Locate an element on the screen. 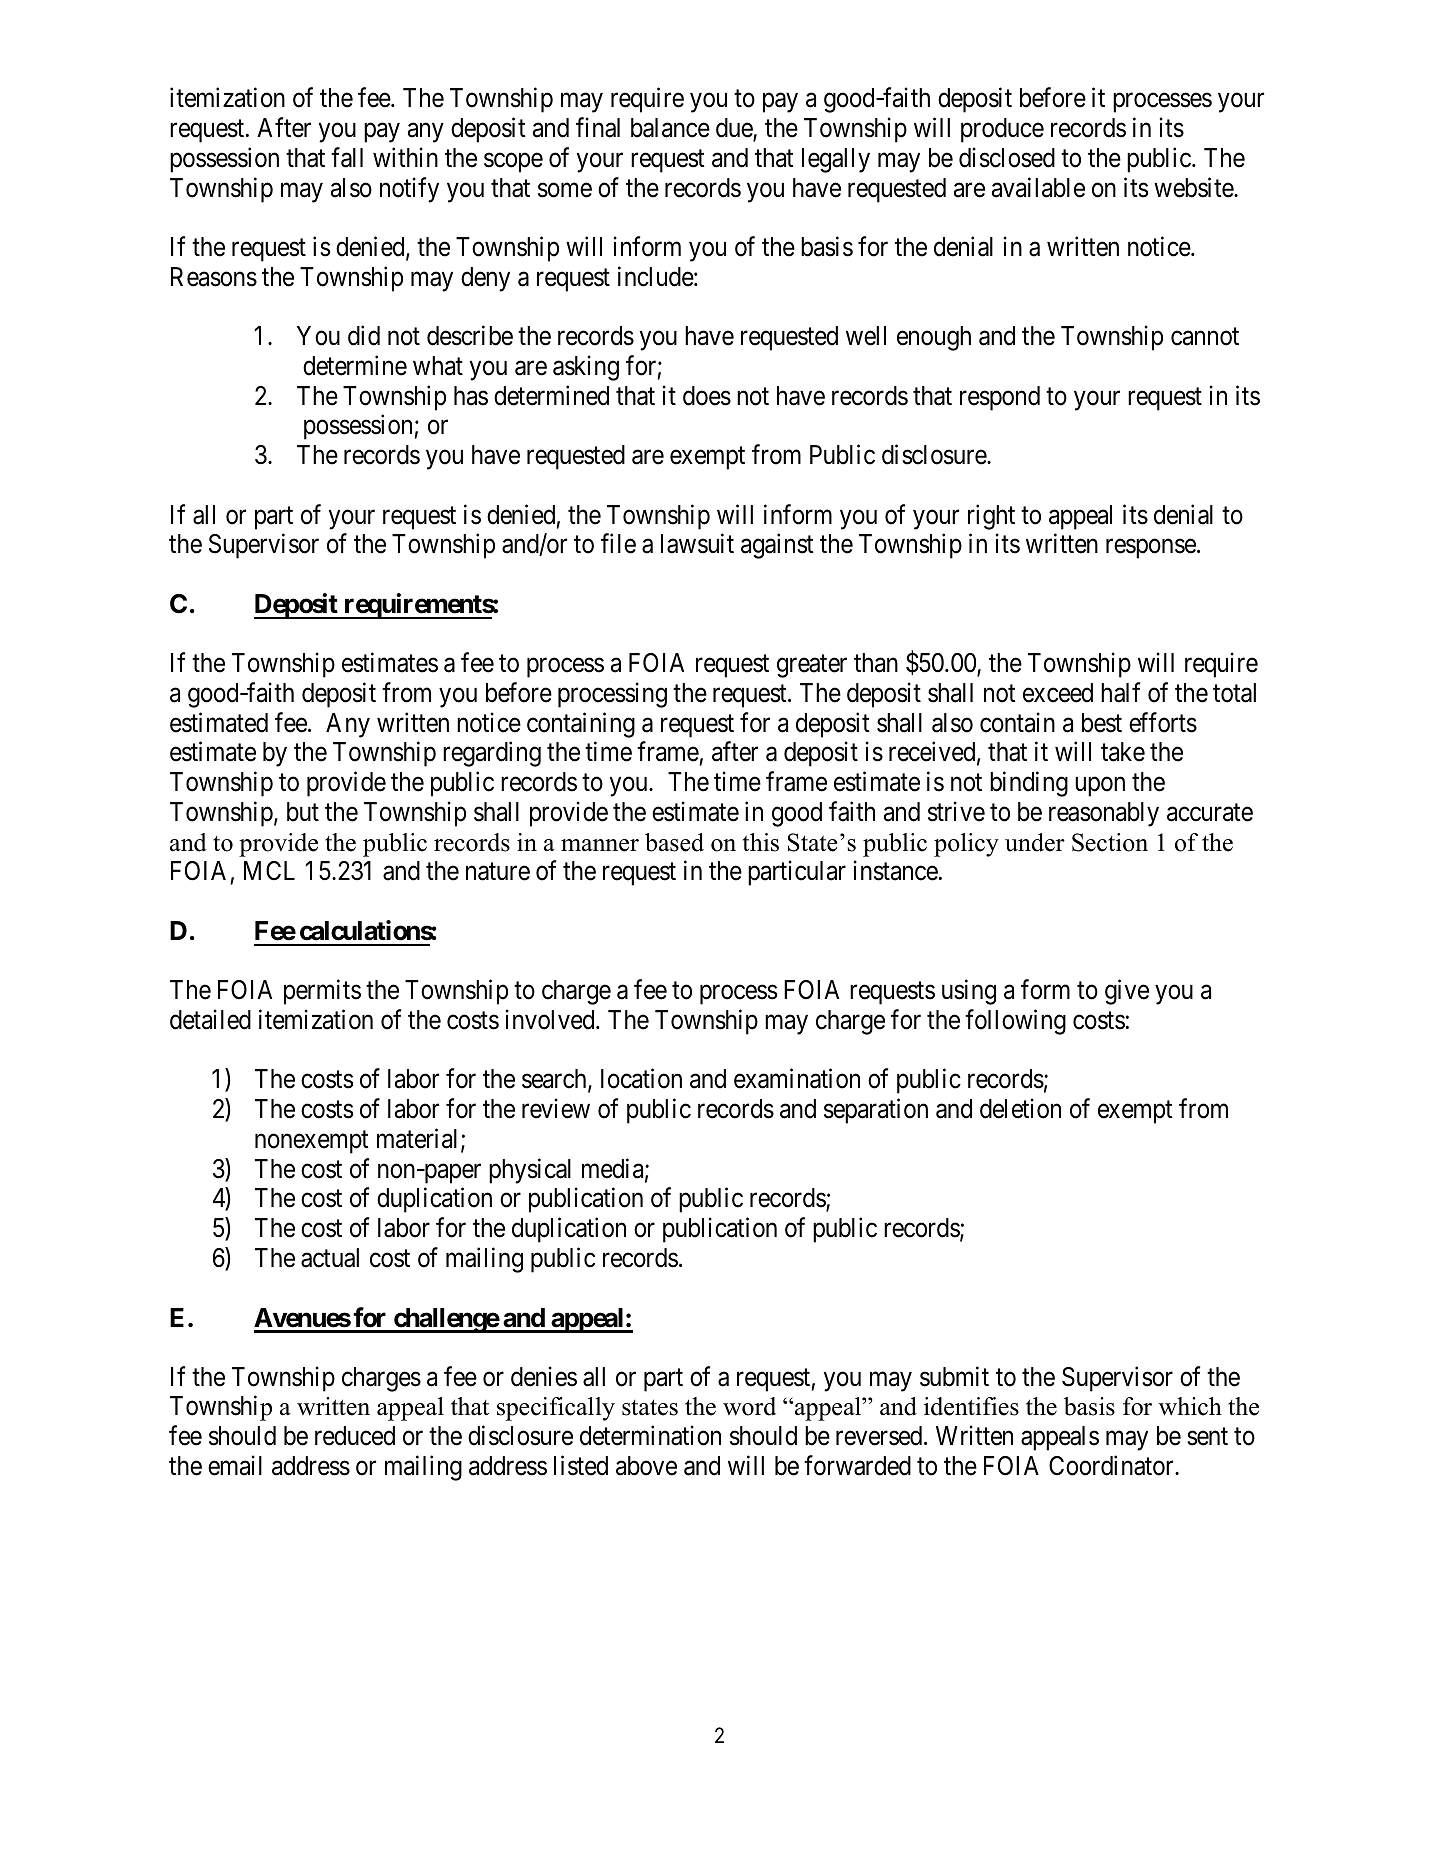 Image resolution: width=1438 pixels, height=1861 pixels. fall is located at coordinates (347, 157).
